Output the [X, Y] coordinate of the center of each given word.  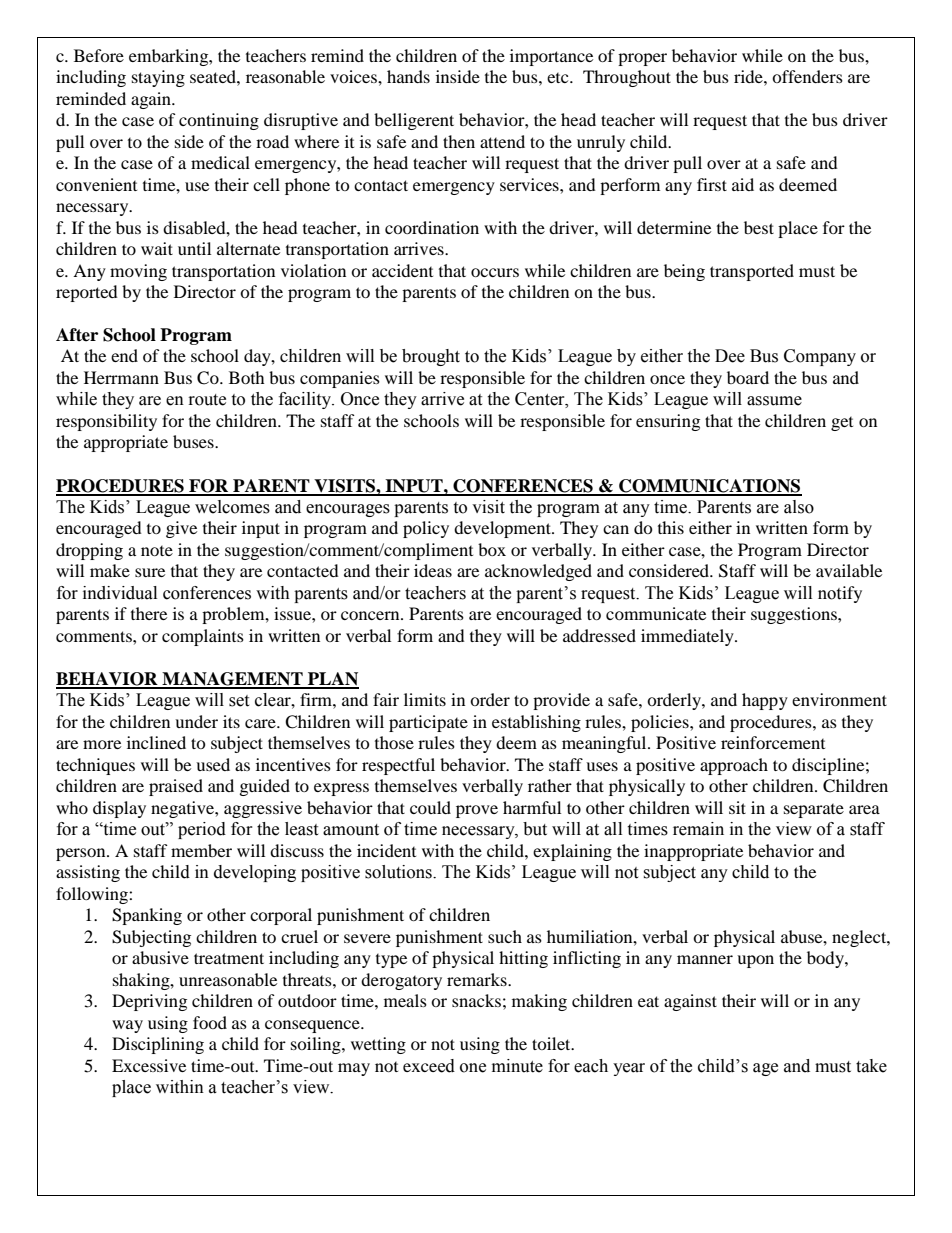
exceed [429, 1066]
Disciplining [158, 1045]
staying [158, 78]
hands [408, 76]
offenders [807, 76]
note [157, 551]
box [492, 549]
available [849, 570]
